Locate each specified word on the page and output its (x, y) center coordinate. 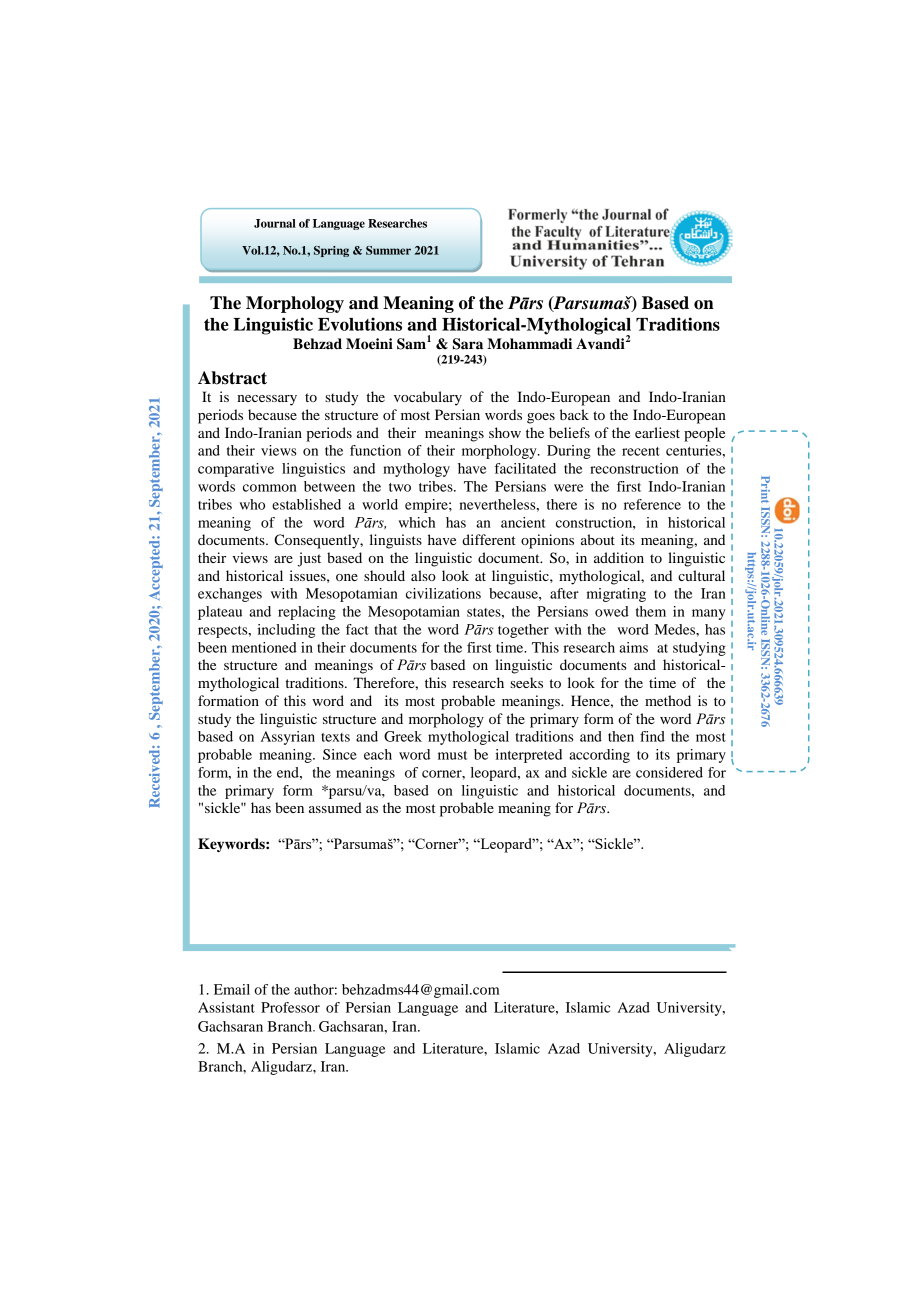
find (652, 736)
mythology (416, 470)
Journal (275, 223)
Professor (290, 1007)
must (452, 755)
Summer (388, 250)
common (270, 488)
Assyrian (288, 738)
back (574, 414)
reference (652, 504)
